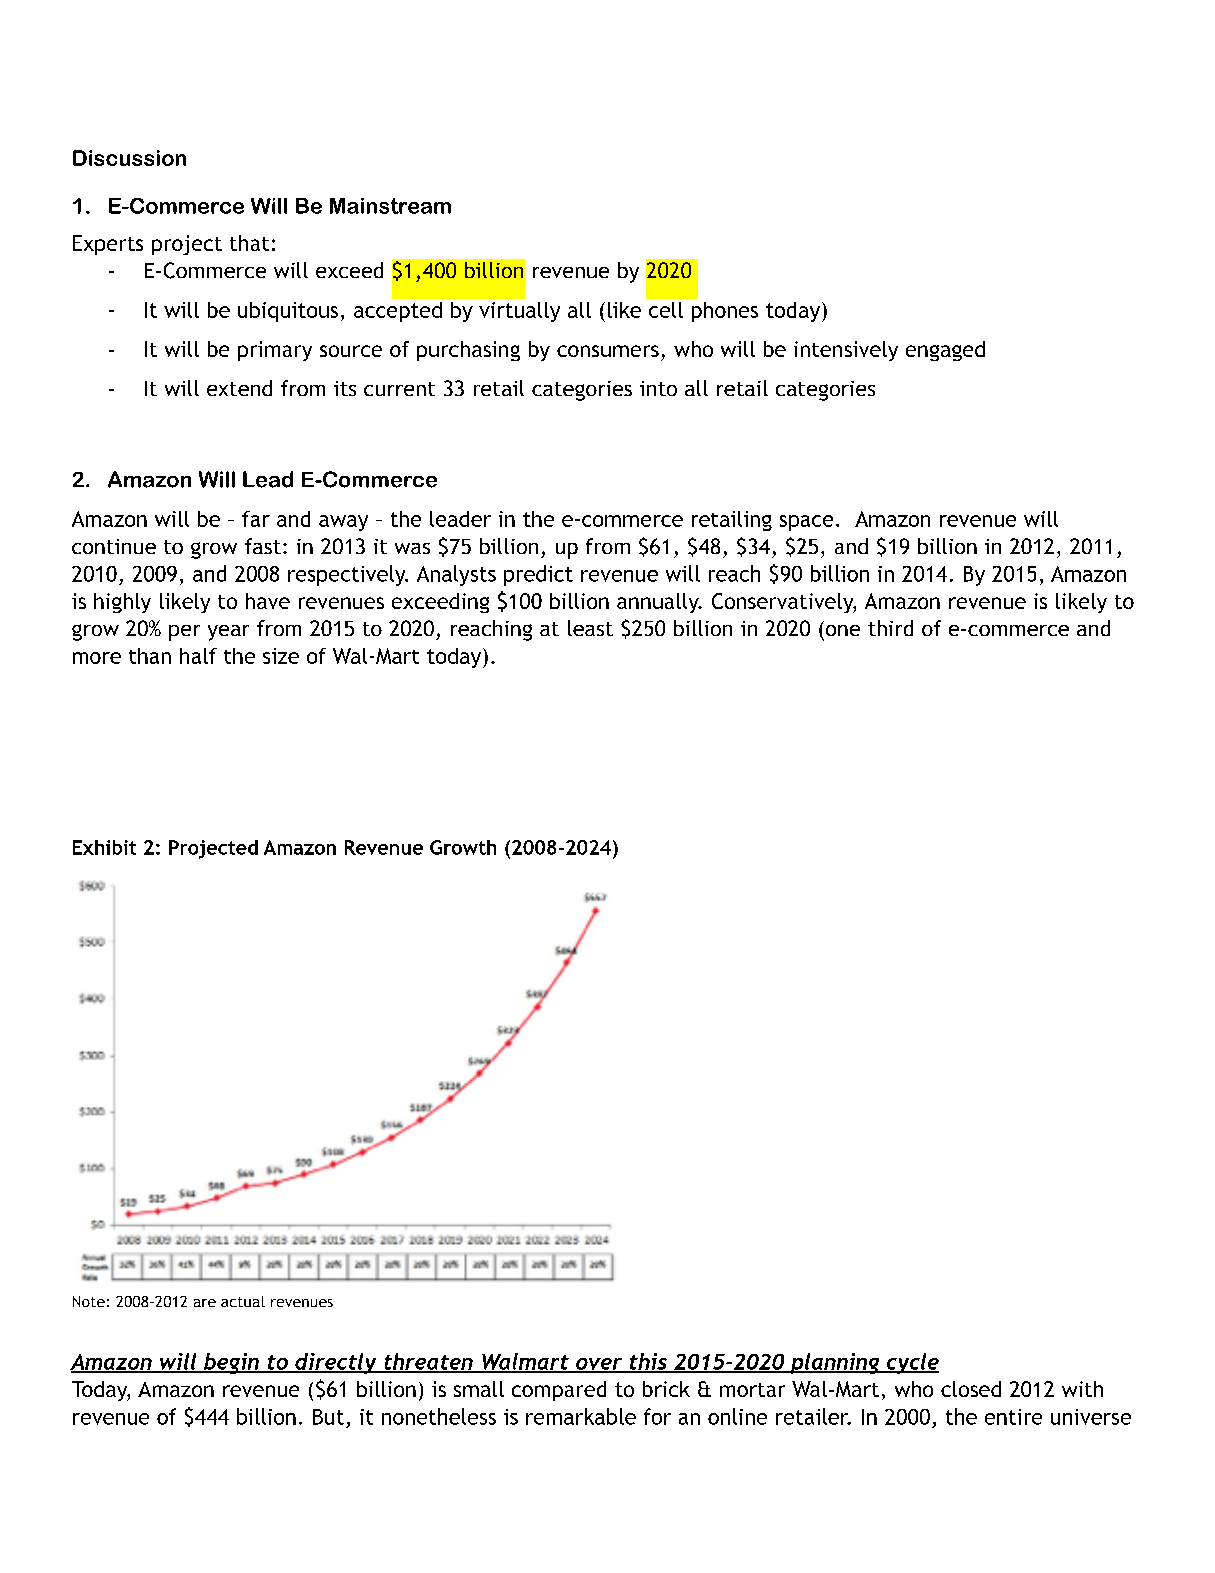 This document has width=1215, height=1573. I want to click on engaged, so click(945, 351).
